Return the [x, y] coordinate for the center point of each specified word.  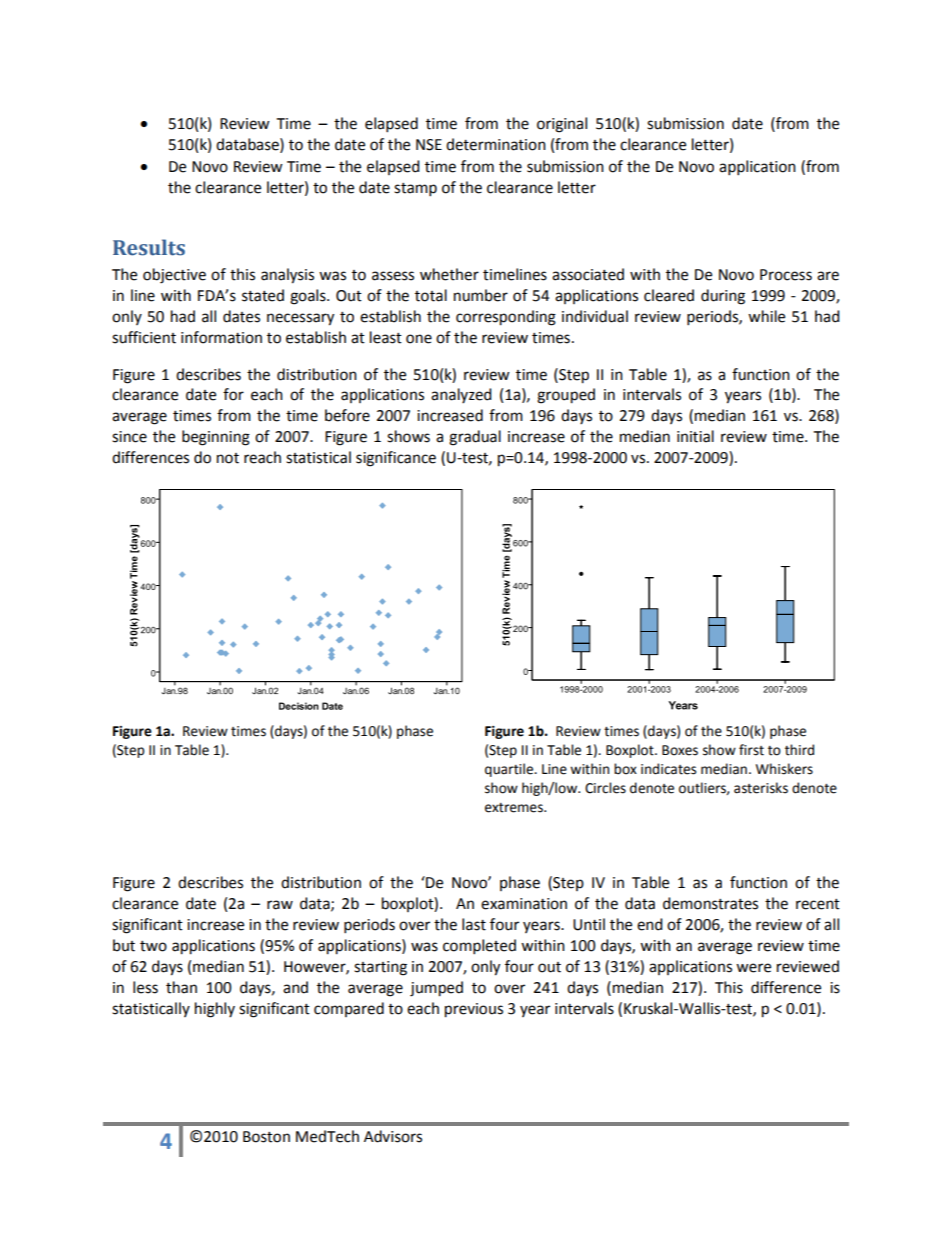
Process [786, 275]
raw [280, 905]
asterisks [761, 788]
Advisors [393, 1136]
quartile [510, 770]
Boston [266, 1137]
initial [695, 436]
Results [149, 247]
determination [496, 144]
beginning [216, 438]
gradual [475, 438]
